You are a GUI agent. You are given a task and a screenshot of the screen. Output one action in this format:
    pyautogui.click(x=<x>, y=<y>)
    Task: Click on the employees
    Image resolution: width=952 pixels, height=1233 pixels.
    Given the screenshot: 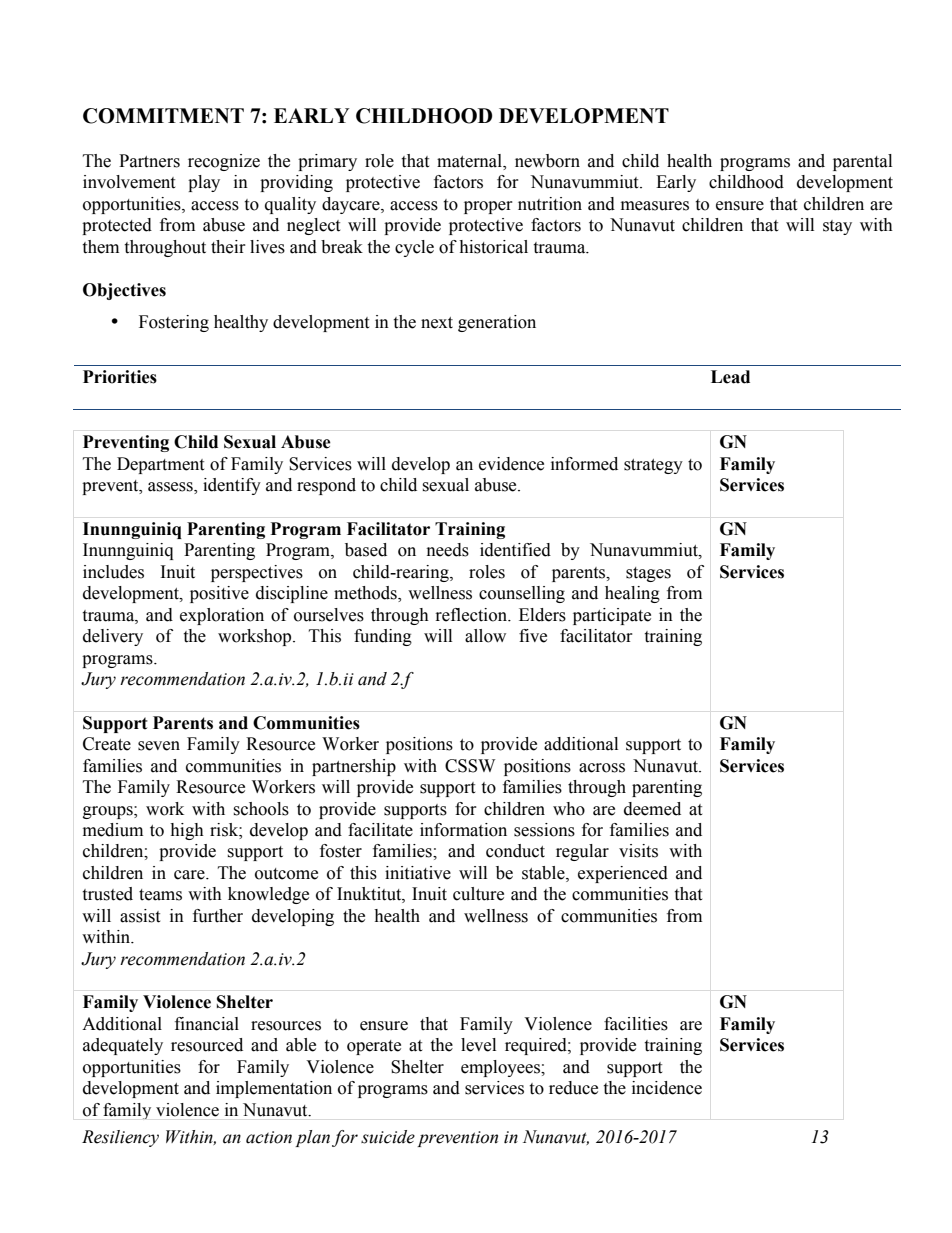 What is the action you would take?
    pyautogui.click(x=501, y=1068)
